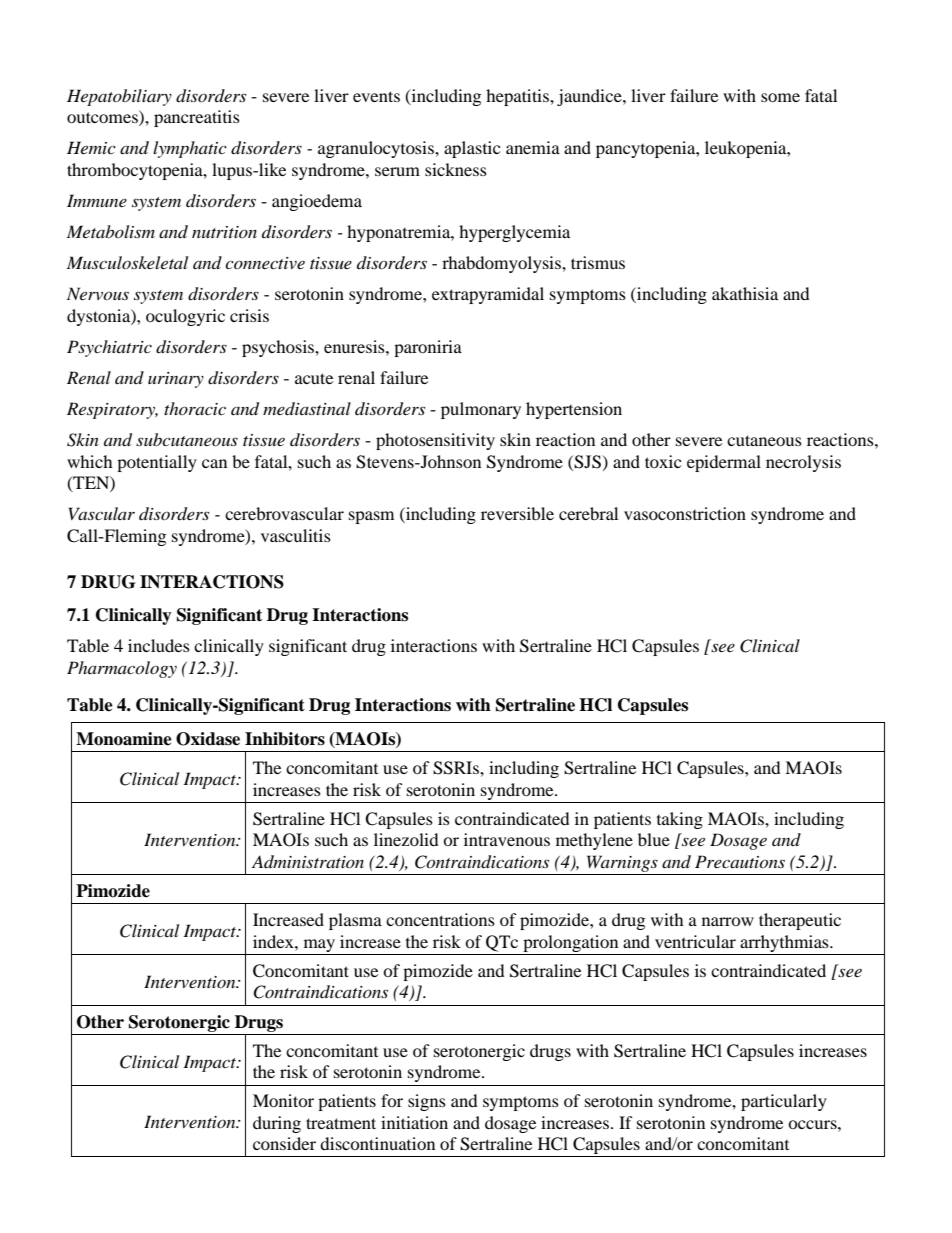  I want to click on includes, so click(159, 645).
